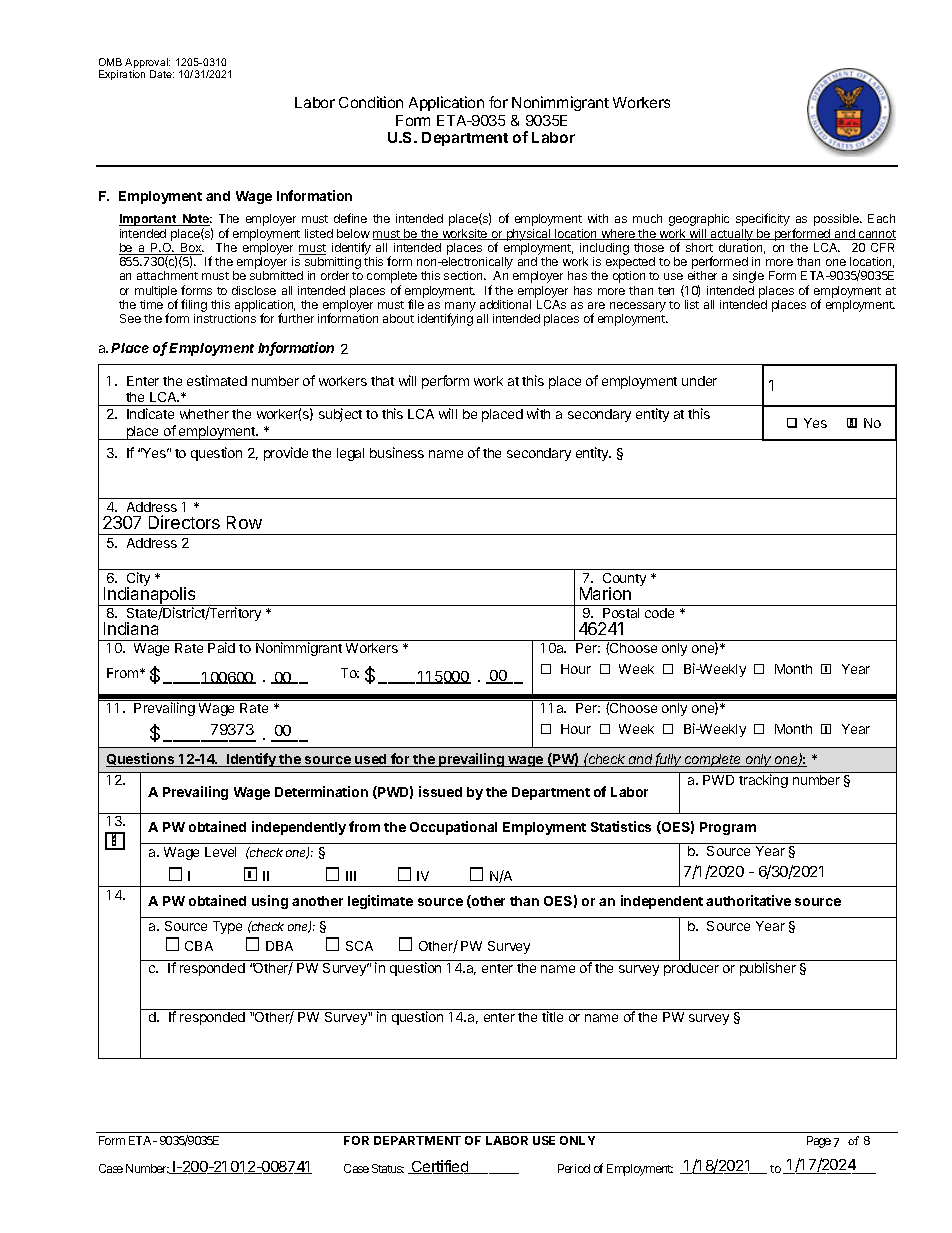 The image size is (952, 1233). Describe the element at coordinates (659, 613) in the screenshot. I see `code` at that location.
